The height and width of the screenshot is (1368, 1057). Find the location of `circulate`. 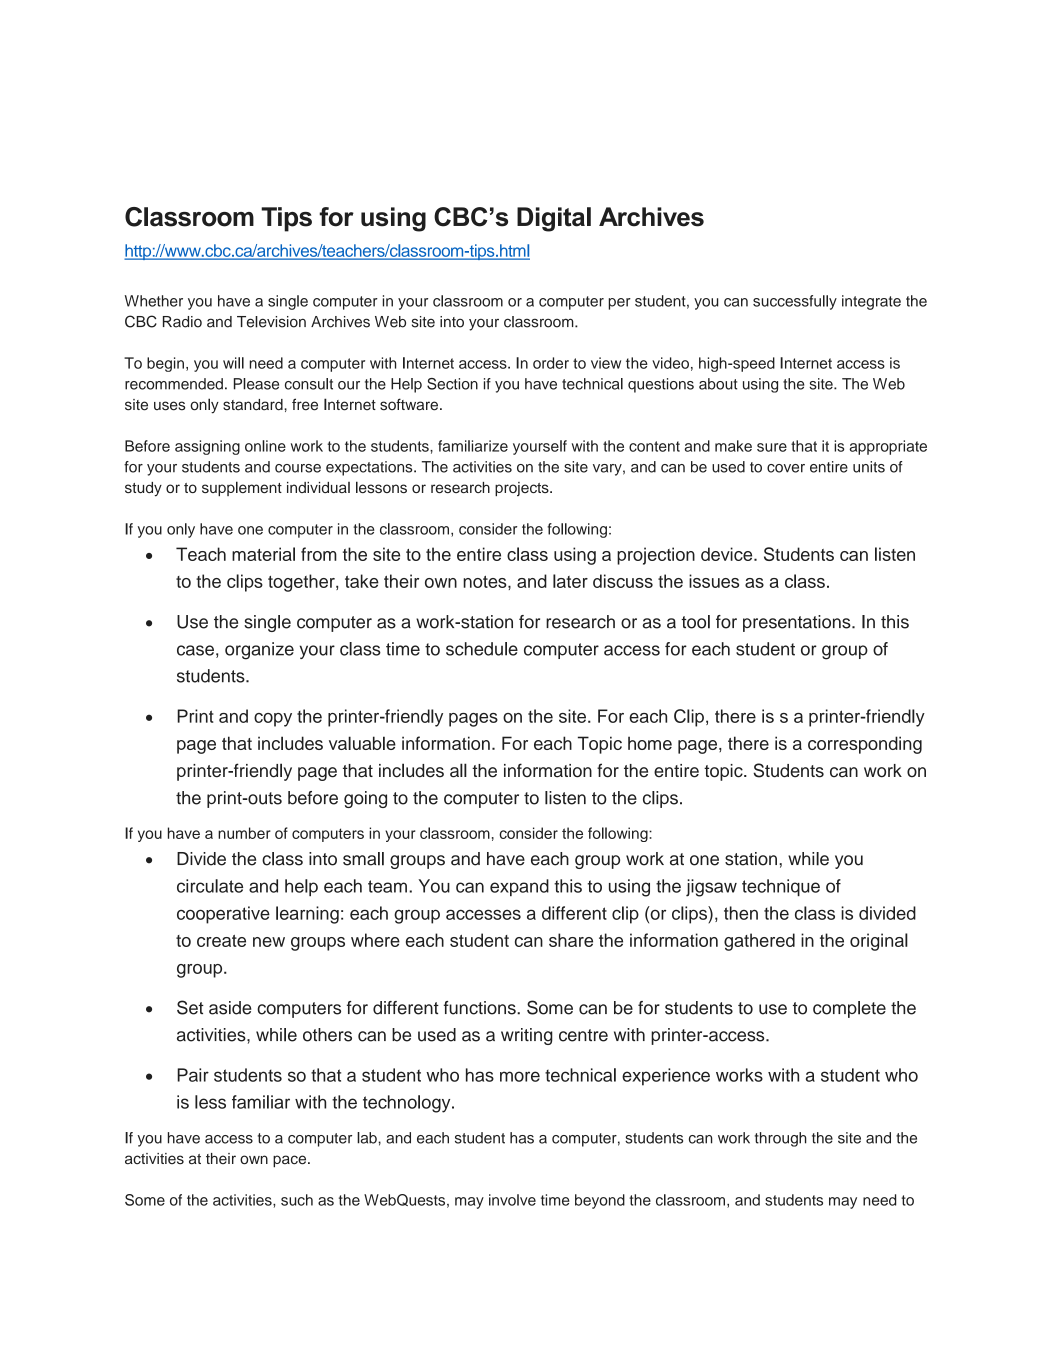

circulate is located at coordinates (210, 886).
